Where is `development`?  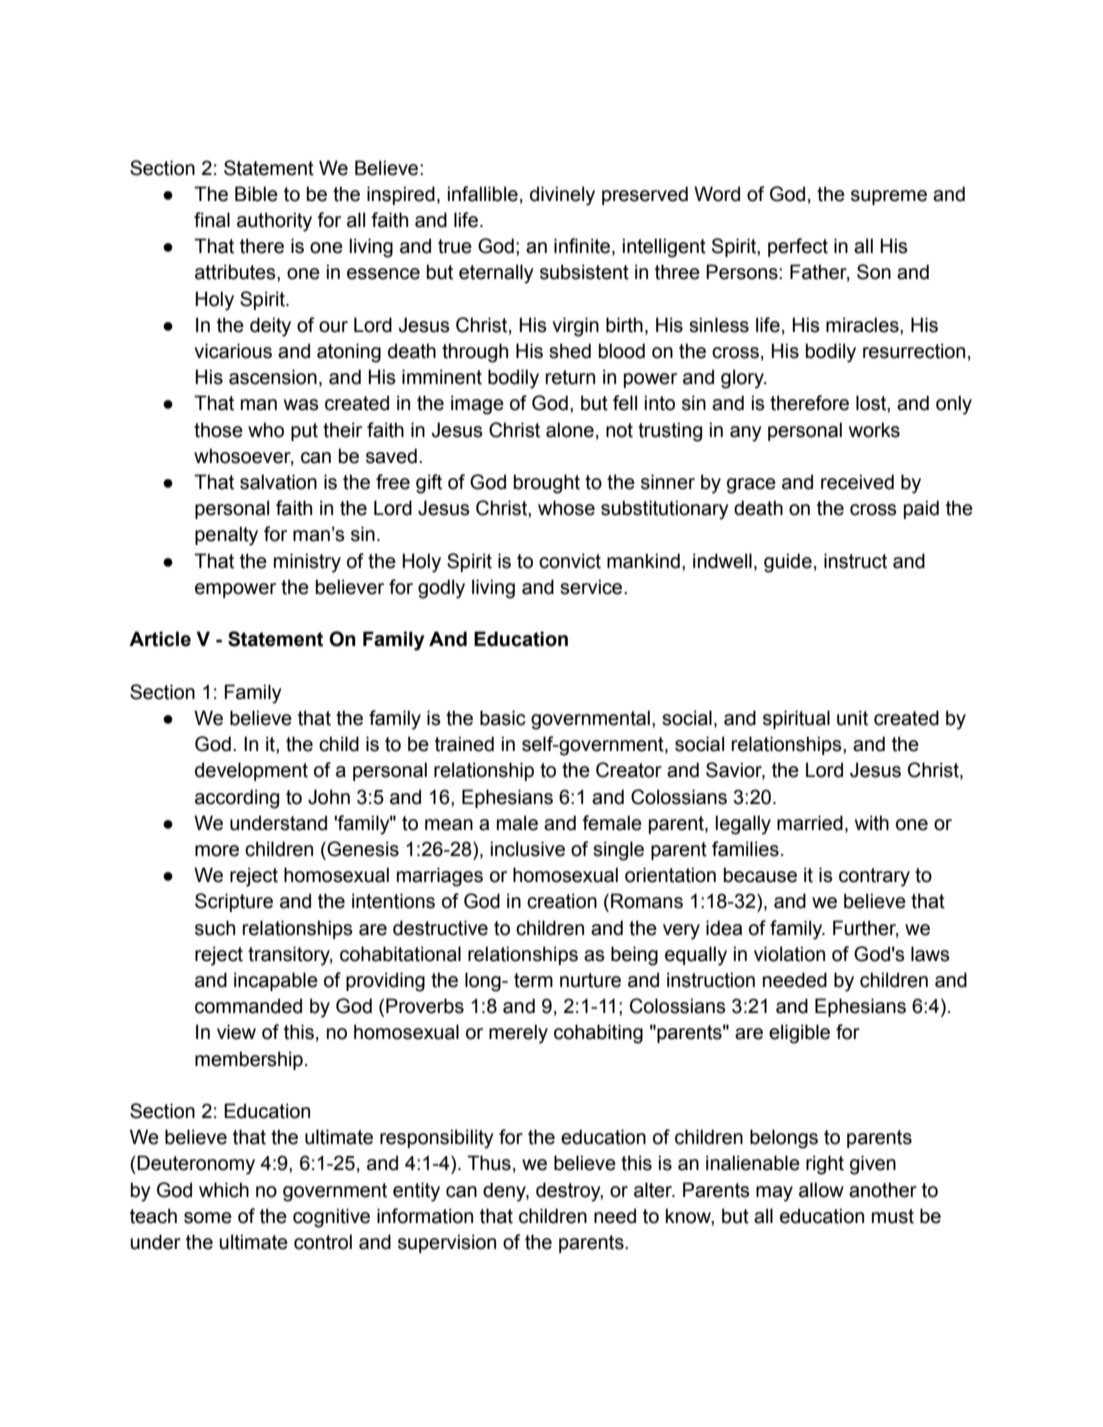 development is located at coordinates (251, 771).
